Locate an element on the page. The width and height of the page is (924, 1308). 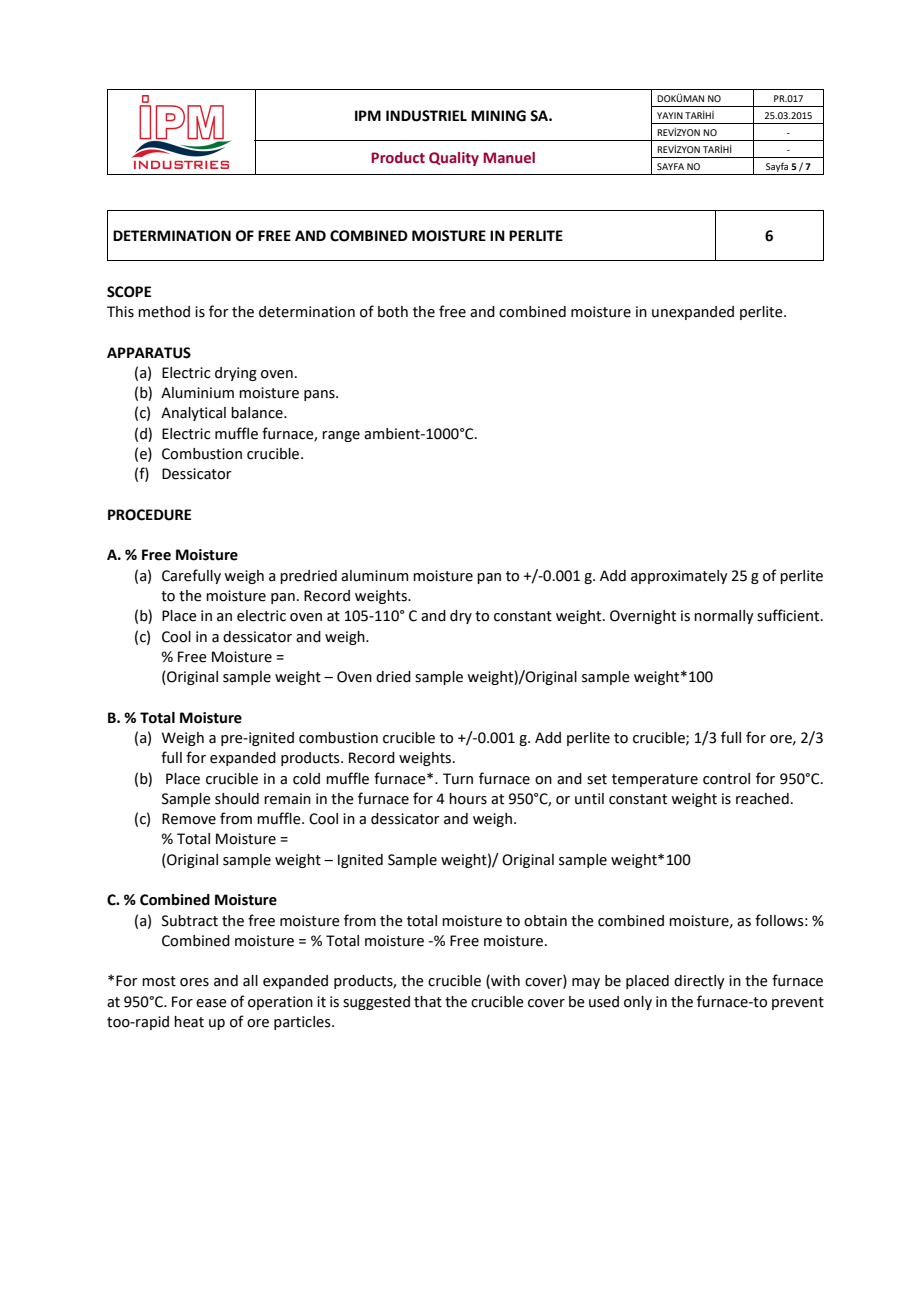
Quality is located at coordinates (454, 159).
